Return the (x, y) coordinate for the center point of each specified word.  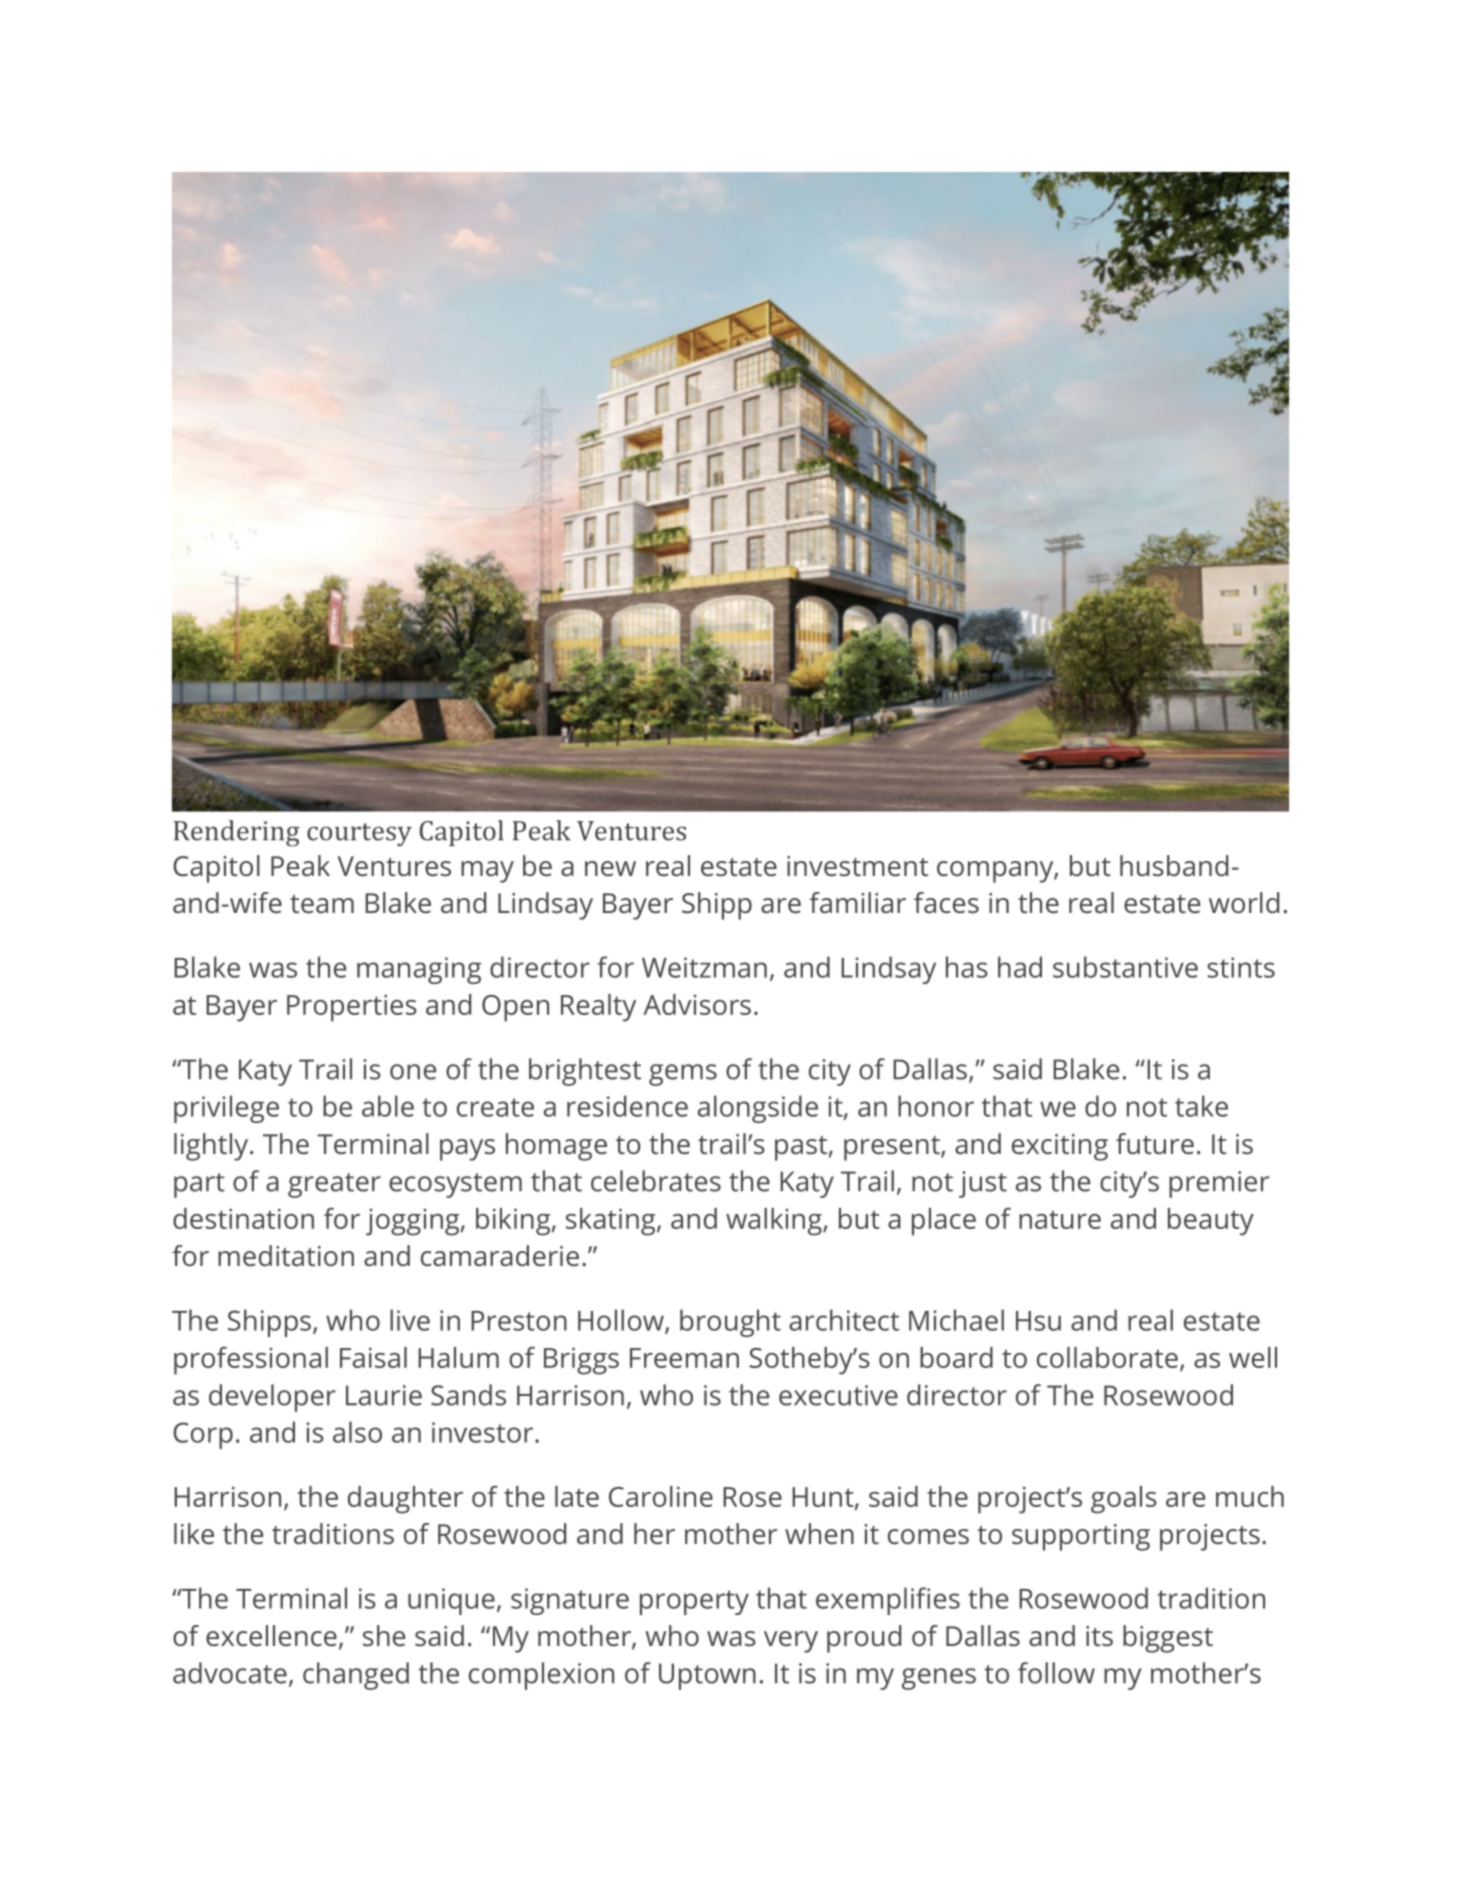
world (1244, 902)
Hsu (1038, 1321)
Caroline (661, 1496)
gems (683, 1075)
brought (730, 1323)
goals (1124, 1500)
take (1201, 1106)
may (487, 872)
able (388, 1106)
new (610, 868)
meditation (286, 1255)
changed (356, 1676)
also (357, 1432)
